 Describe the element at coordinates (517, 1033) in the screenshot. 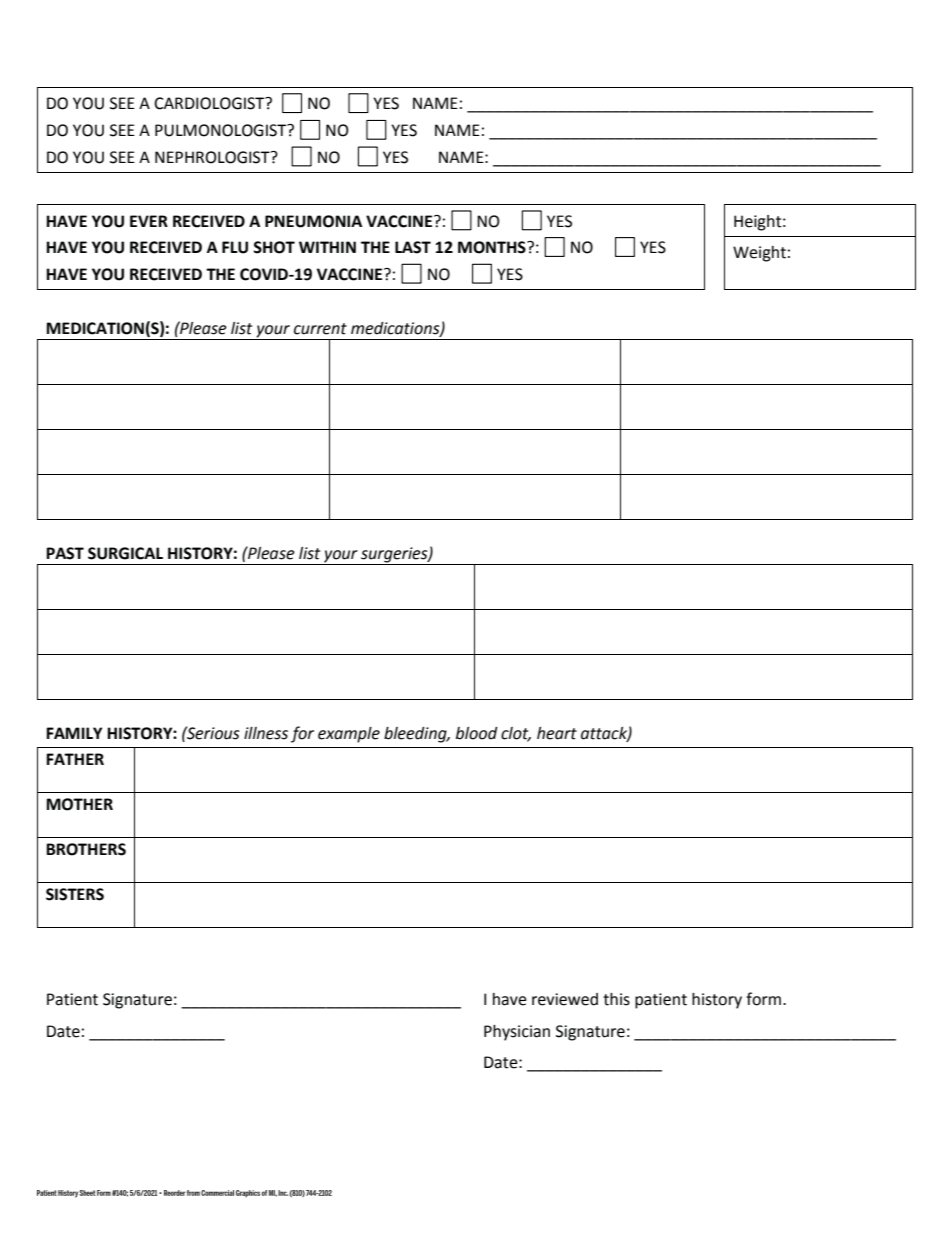

I see `Physician` at that location.
